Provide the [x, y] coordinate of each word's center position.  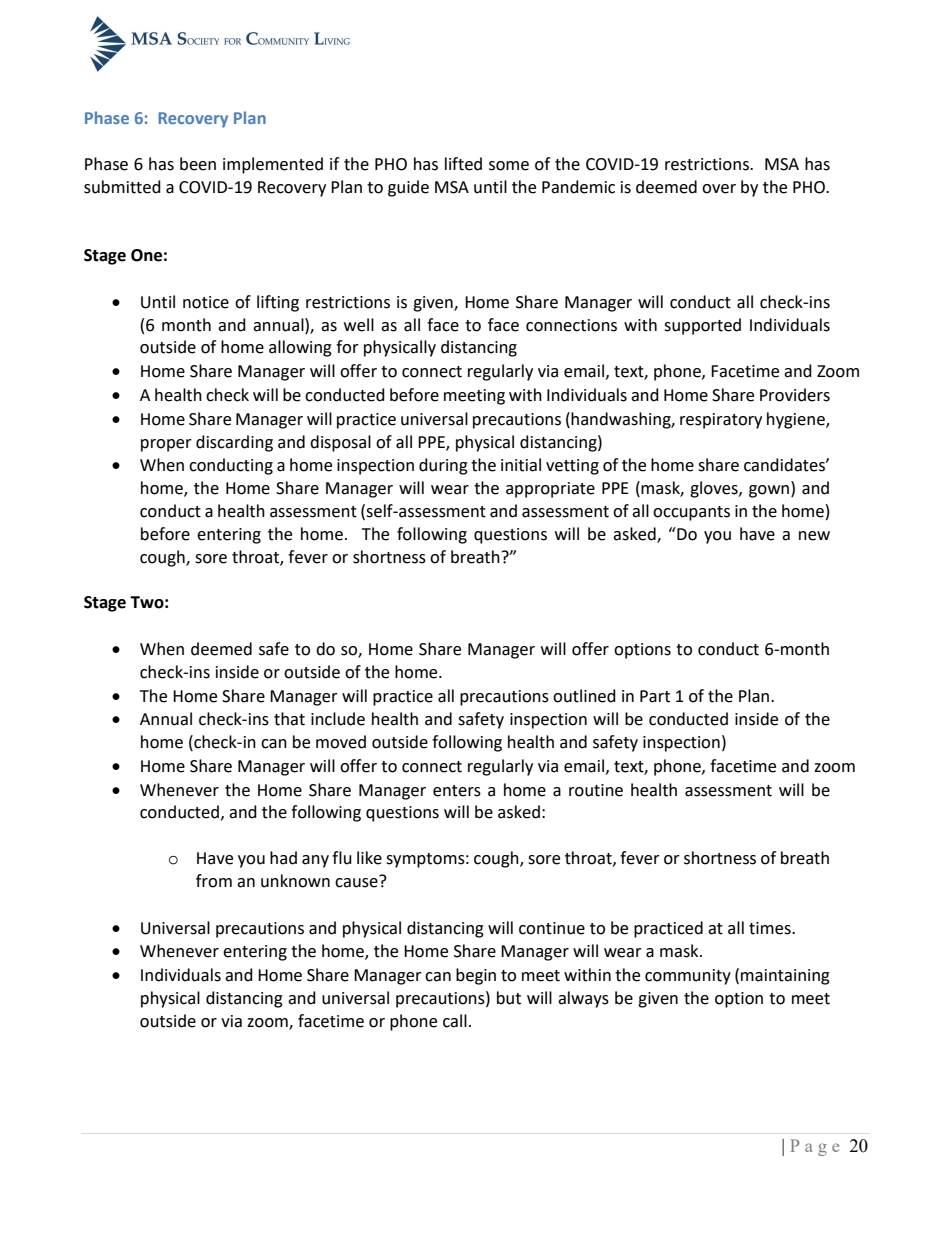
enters [457, 791]
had [283, 858]
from [214, 881]
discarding [234, 443]
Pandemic [578, 187]
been [198, 164]
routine [596, 790]
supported [702, 326]
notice [206, 302]
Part [655, 696]
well [359, 325]
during [443, 466]
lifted [463, 164]
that [289, 719]
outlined [584, 696]
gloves [715, 489]
